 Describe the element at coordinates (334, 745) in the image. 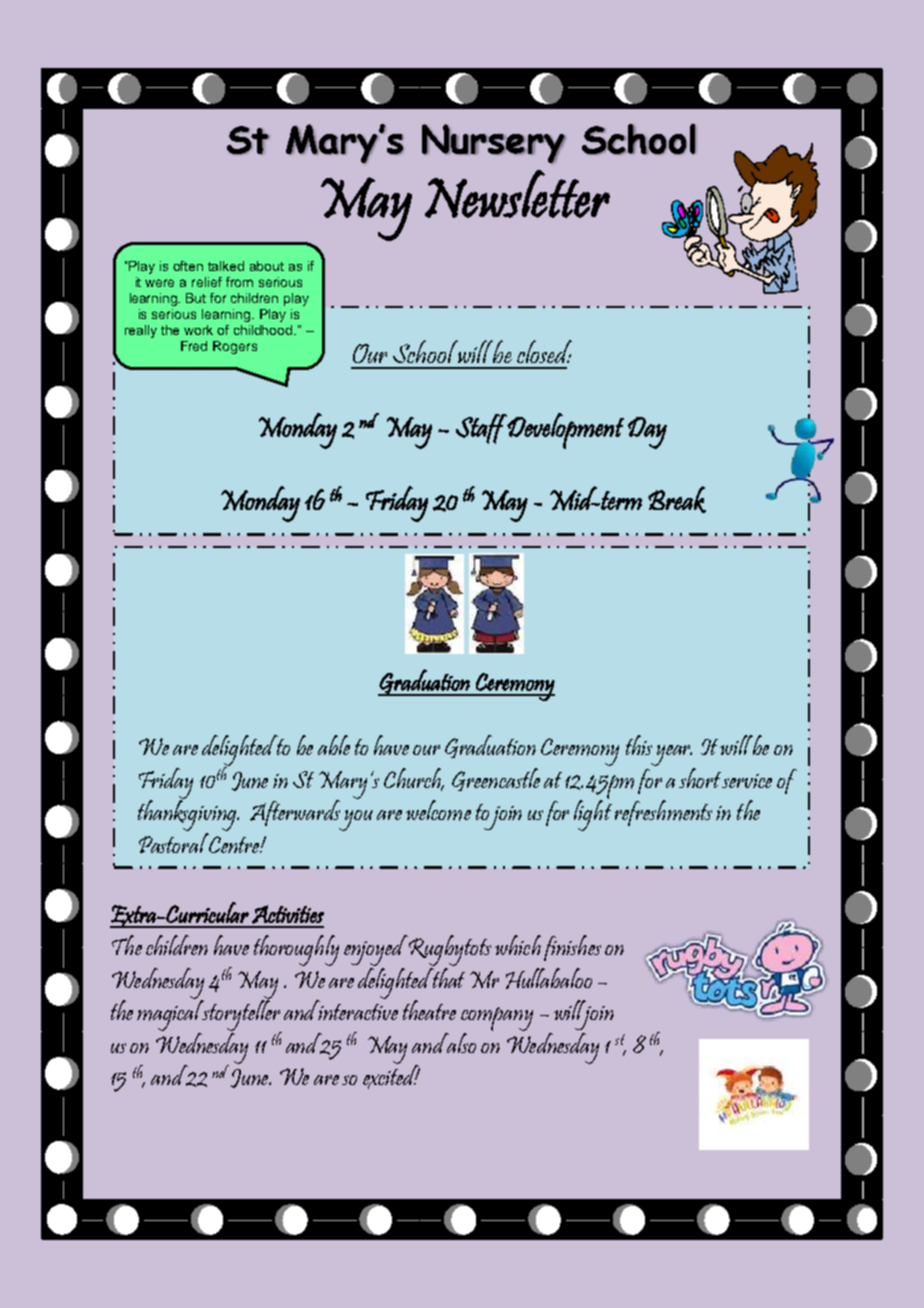

I see `able` at that location.
